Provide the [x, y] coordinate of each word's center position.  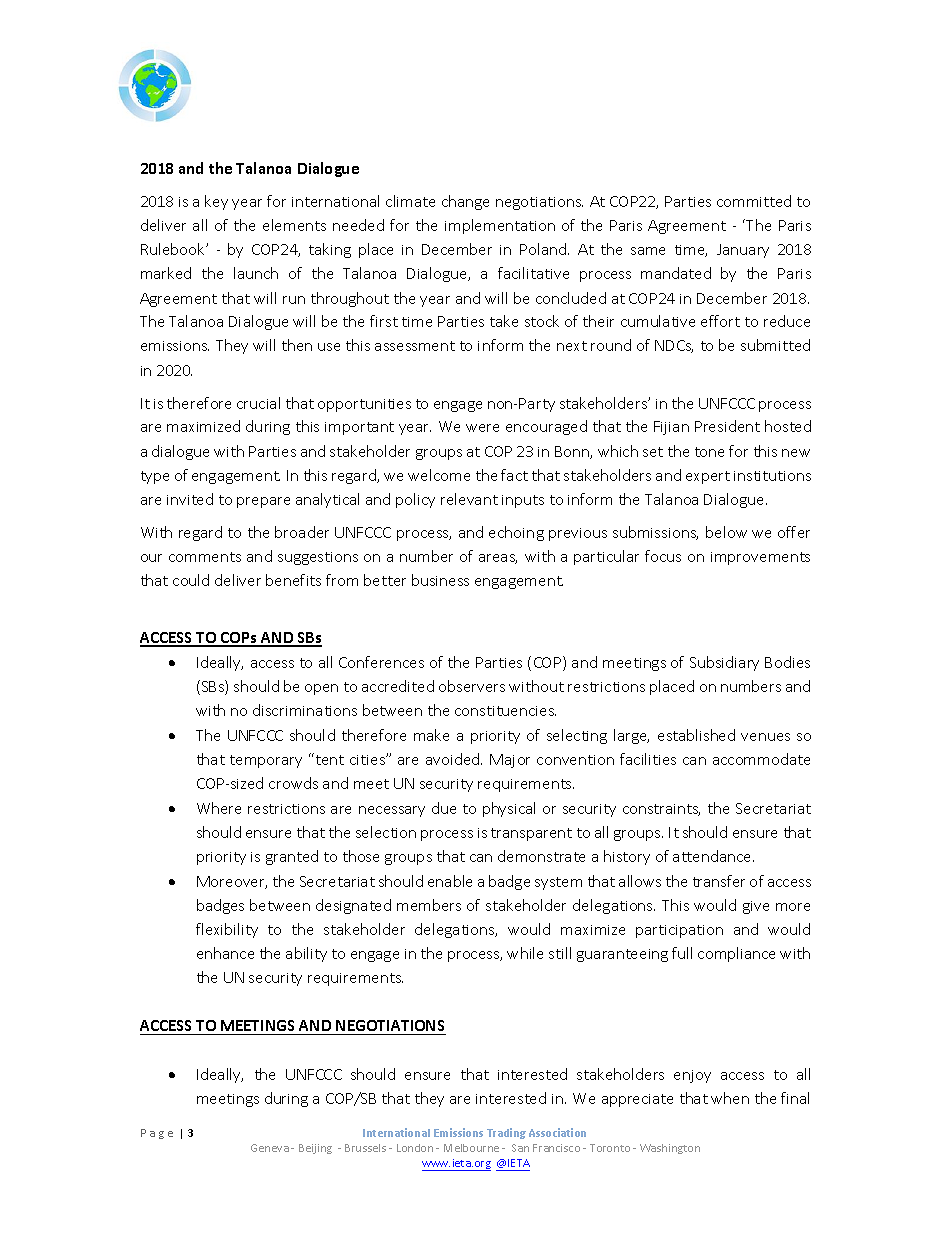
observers [472, 686]
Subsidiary [724, 663]
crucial [258, 403]
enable [450, 881]
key [216, 202]
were [482, 428]
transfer [719, 881]
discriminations [305, 710]
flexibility [227, 930]
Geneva [270, 1148]
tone [709, 452]
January [743, 251]
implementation [500, 226]
